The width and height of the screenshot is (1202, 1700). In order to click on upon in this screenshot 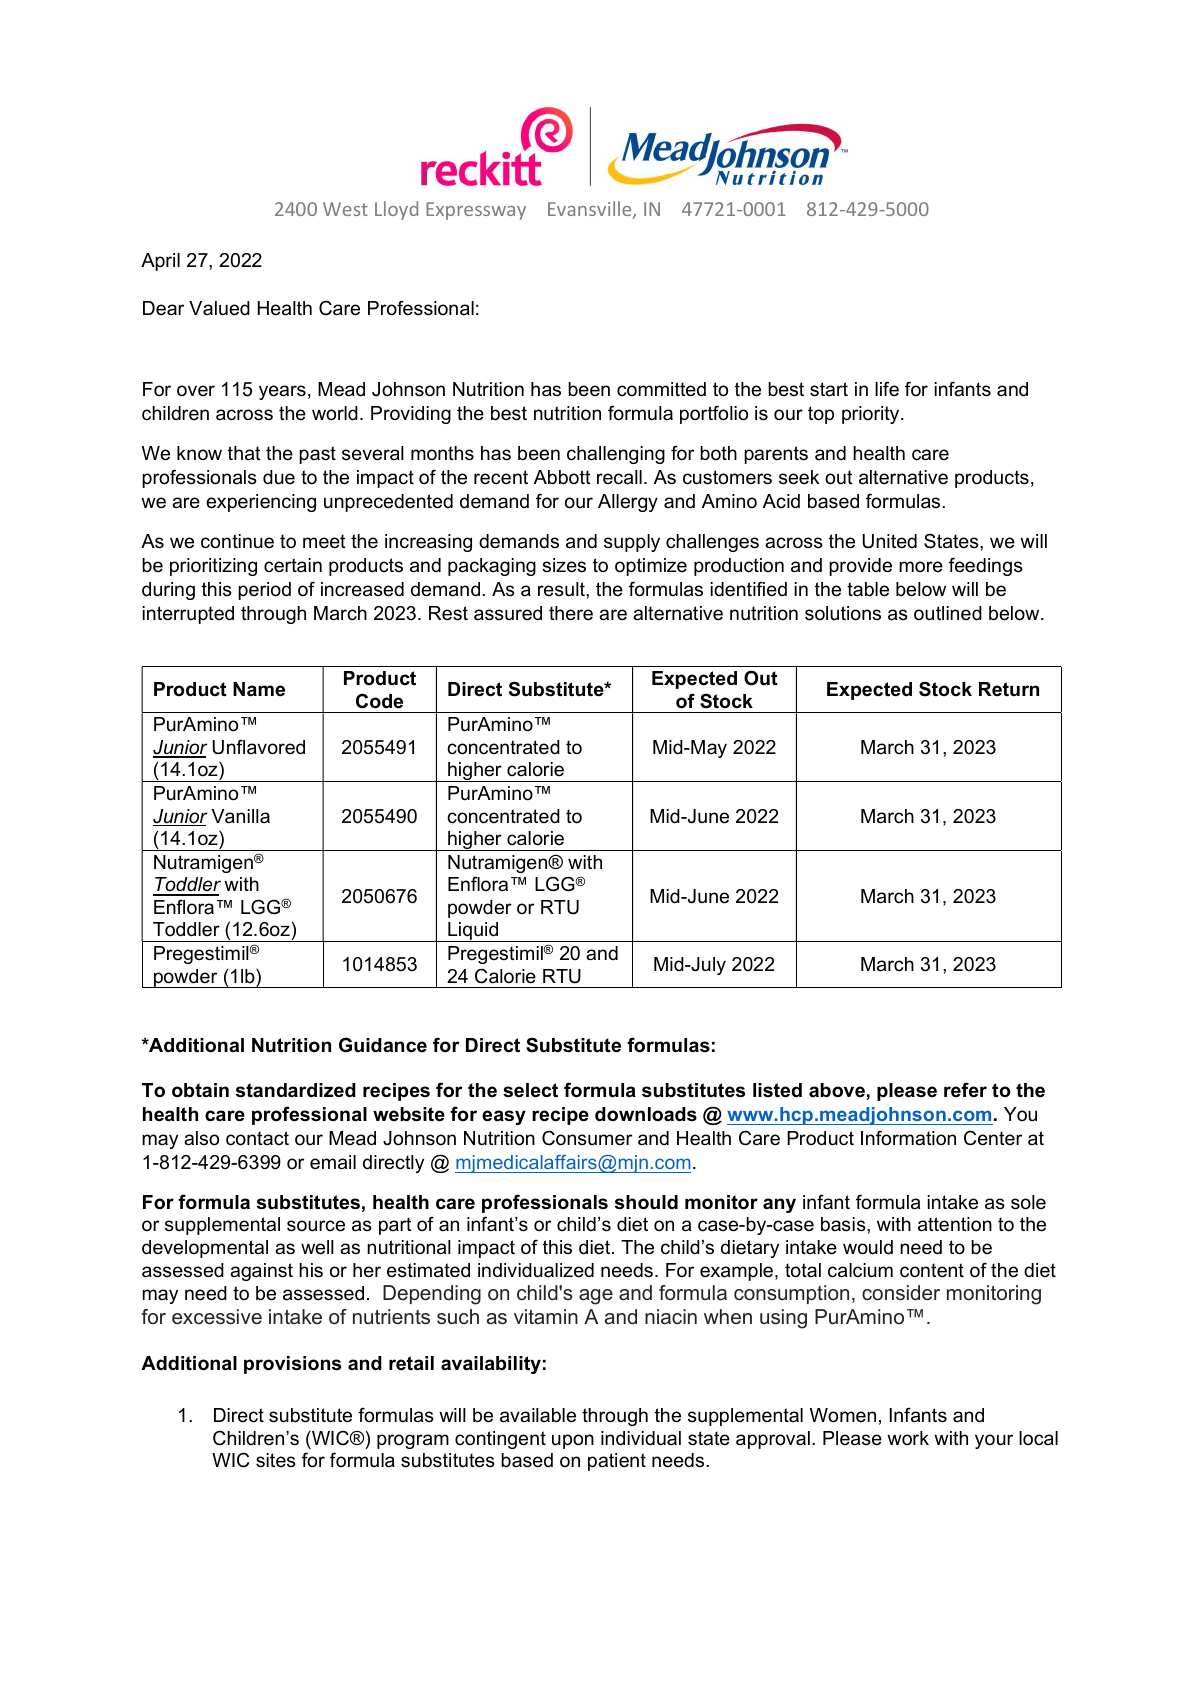, I will do `click(573, 1441)`.
